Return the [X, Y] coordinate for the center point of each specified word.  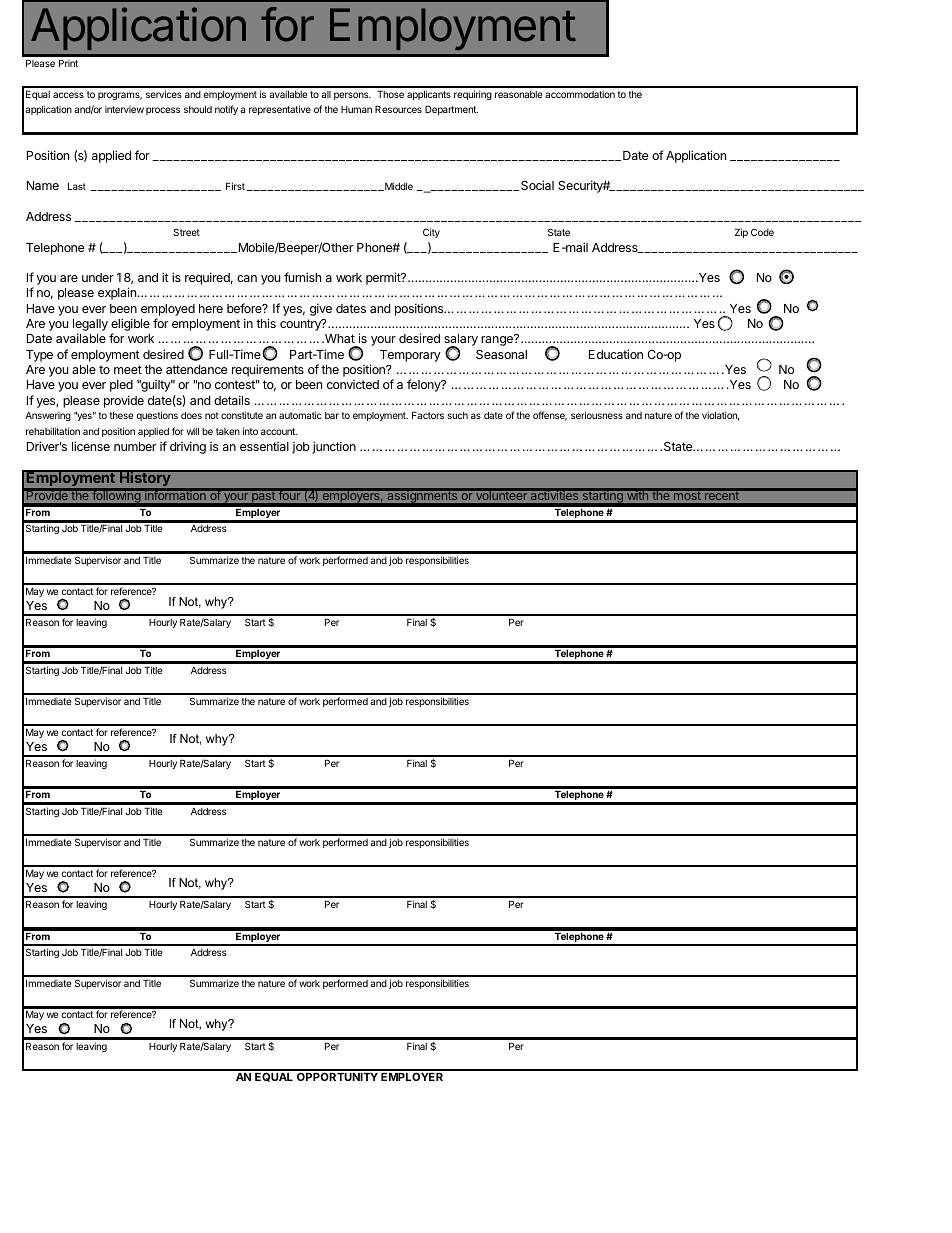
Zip [741, 233]
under [98, 277]
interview [124, 109]
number [135, 446]
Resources [398, 109]
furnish [302, 277]
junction [334, 447]
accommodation [580, 94]
